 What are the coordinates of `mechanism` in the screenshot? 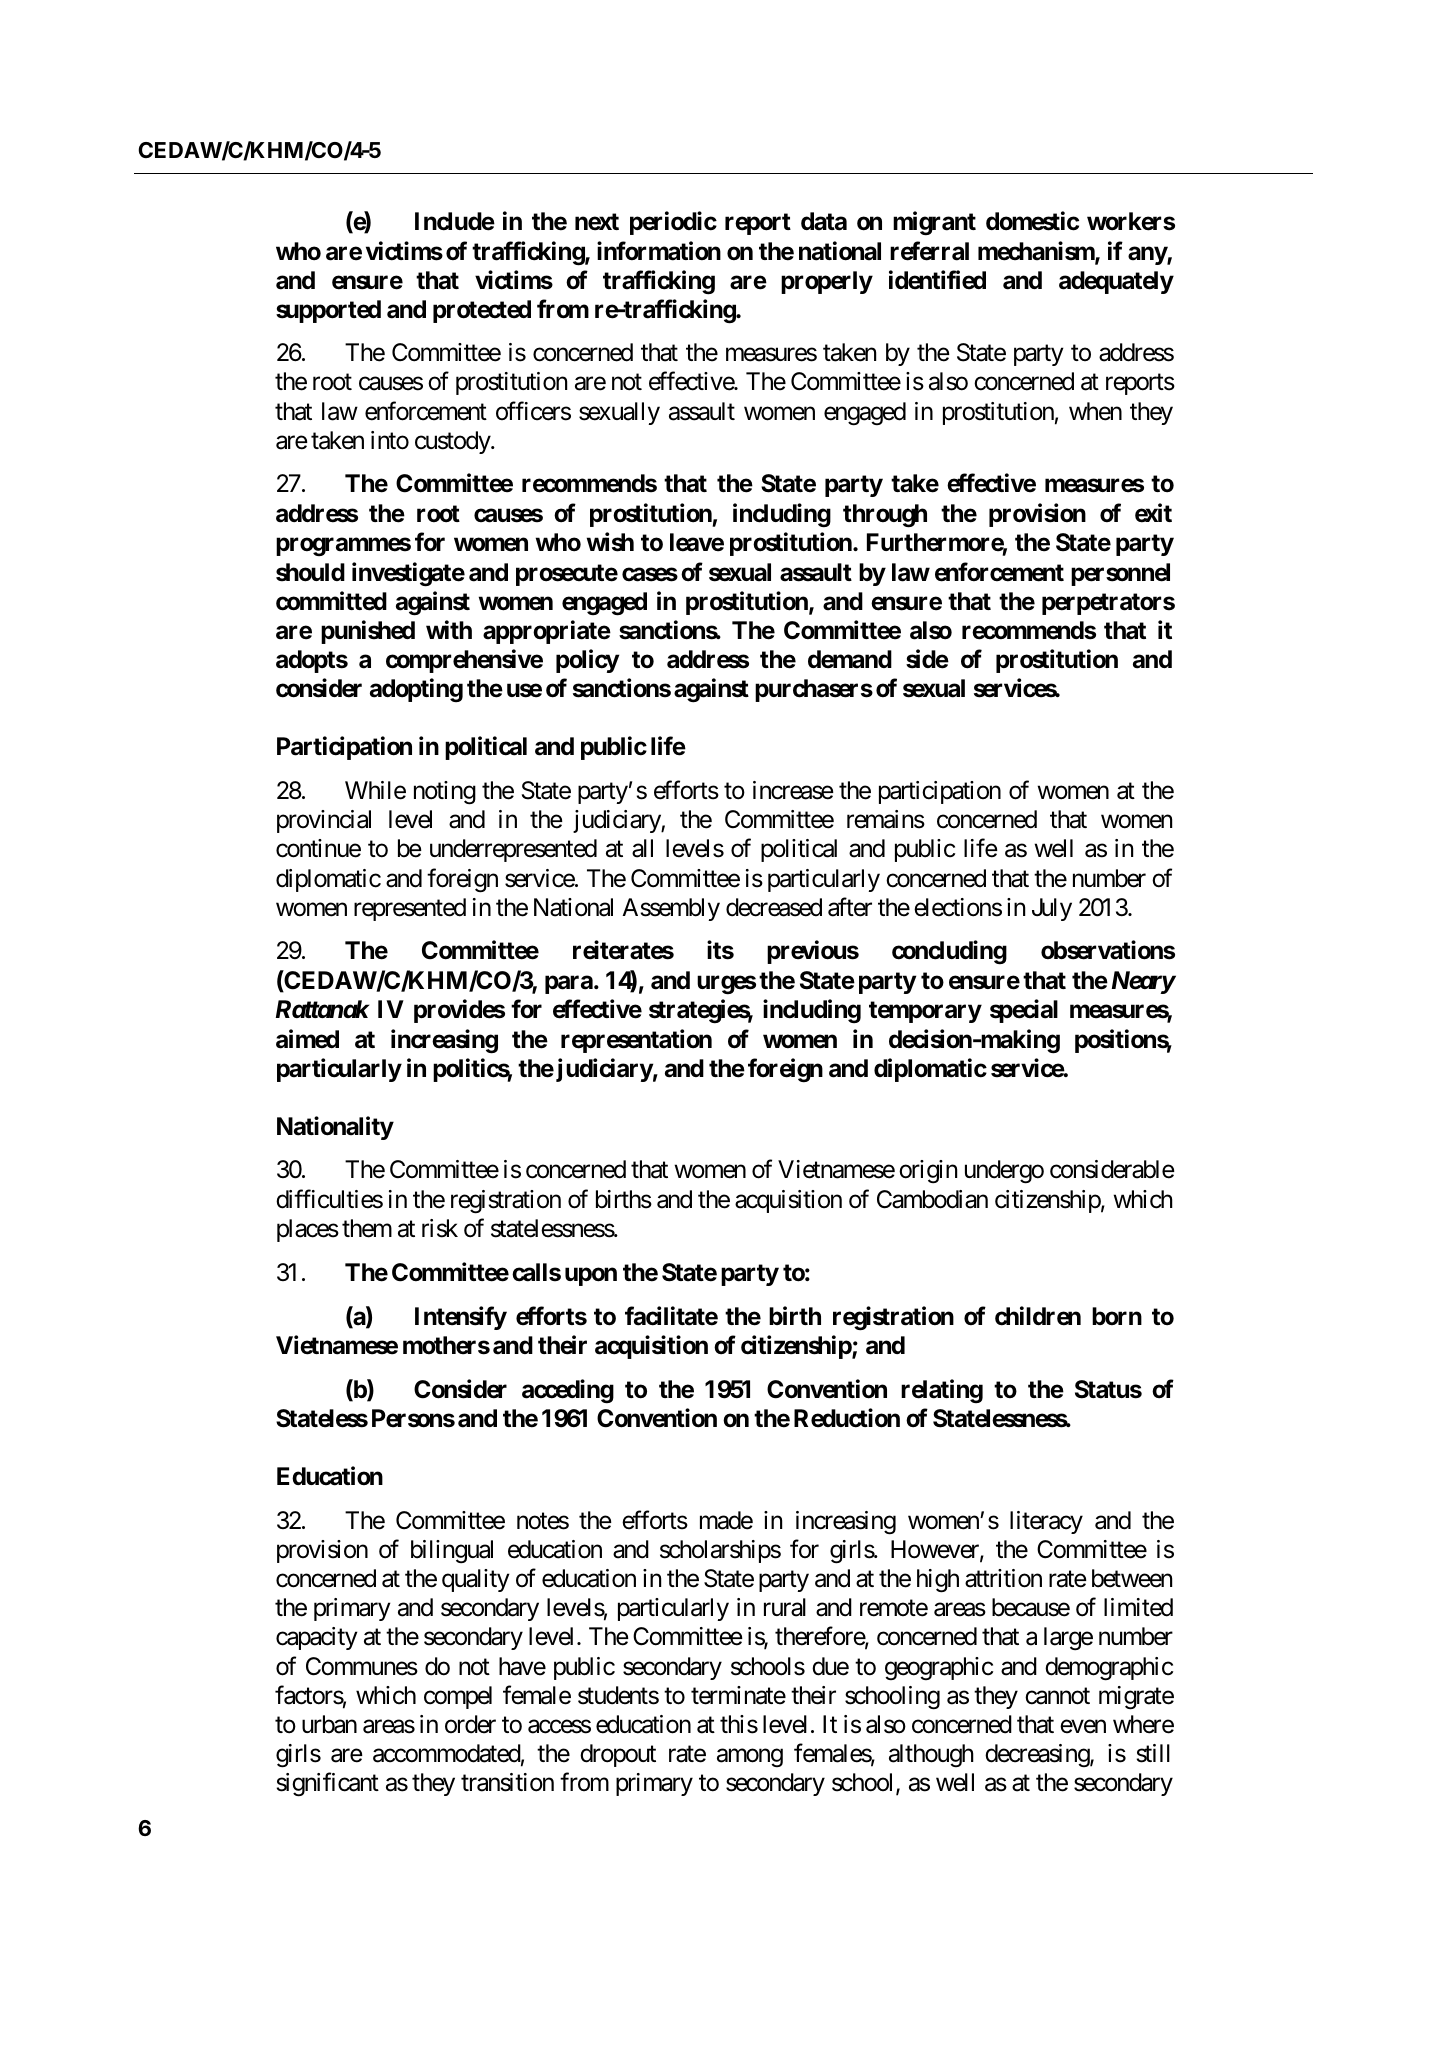 It's located at (1037, 252).
